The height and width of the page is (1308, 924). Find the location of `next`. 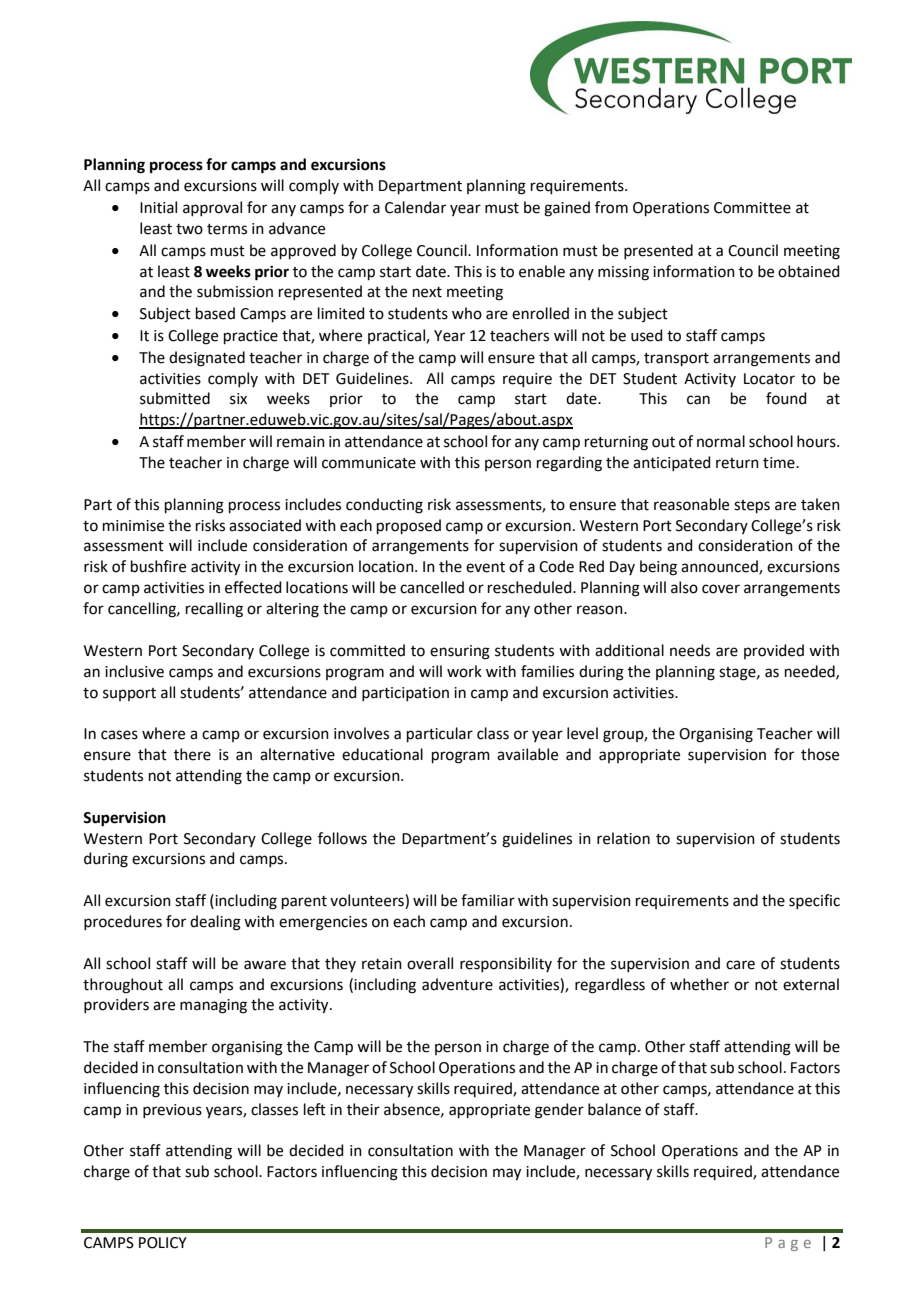

next is located at coordinates (427, 292).
